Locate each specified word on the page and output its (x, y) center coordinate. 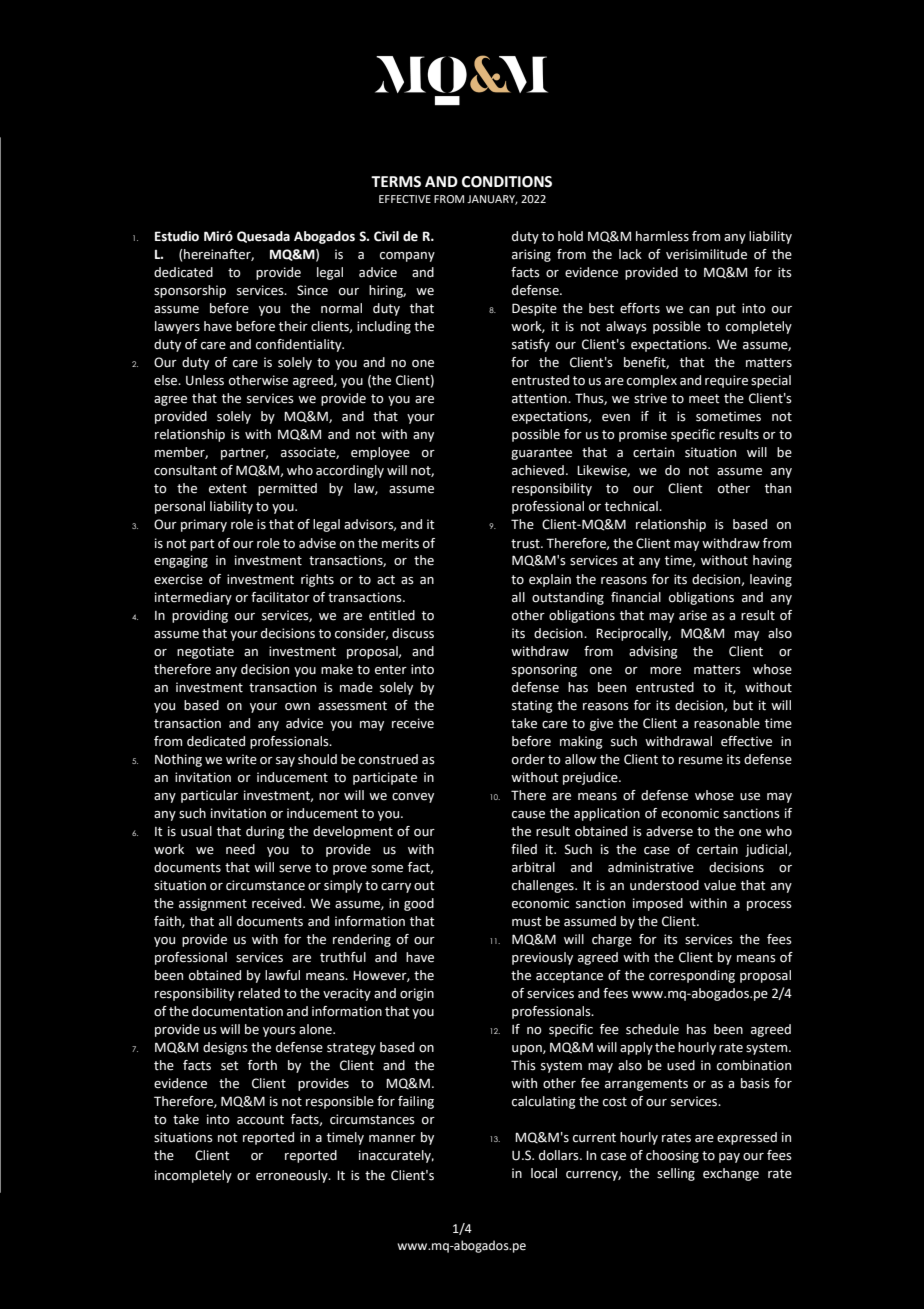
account (260, 1120)
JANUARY (492, 200)
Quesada (263, 237)
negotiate (205, 652)
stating (532, 706)
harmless (662, 236)
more (665, 671)
